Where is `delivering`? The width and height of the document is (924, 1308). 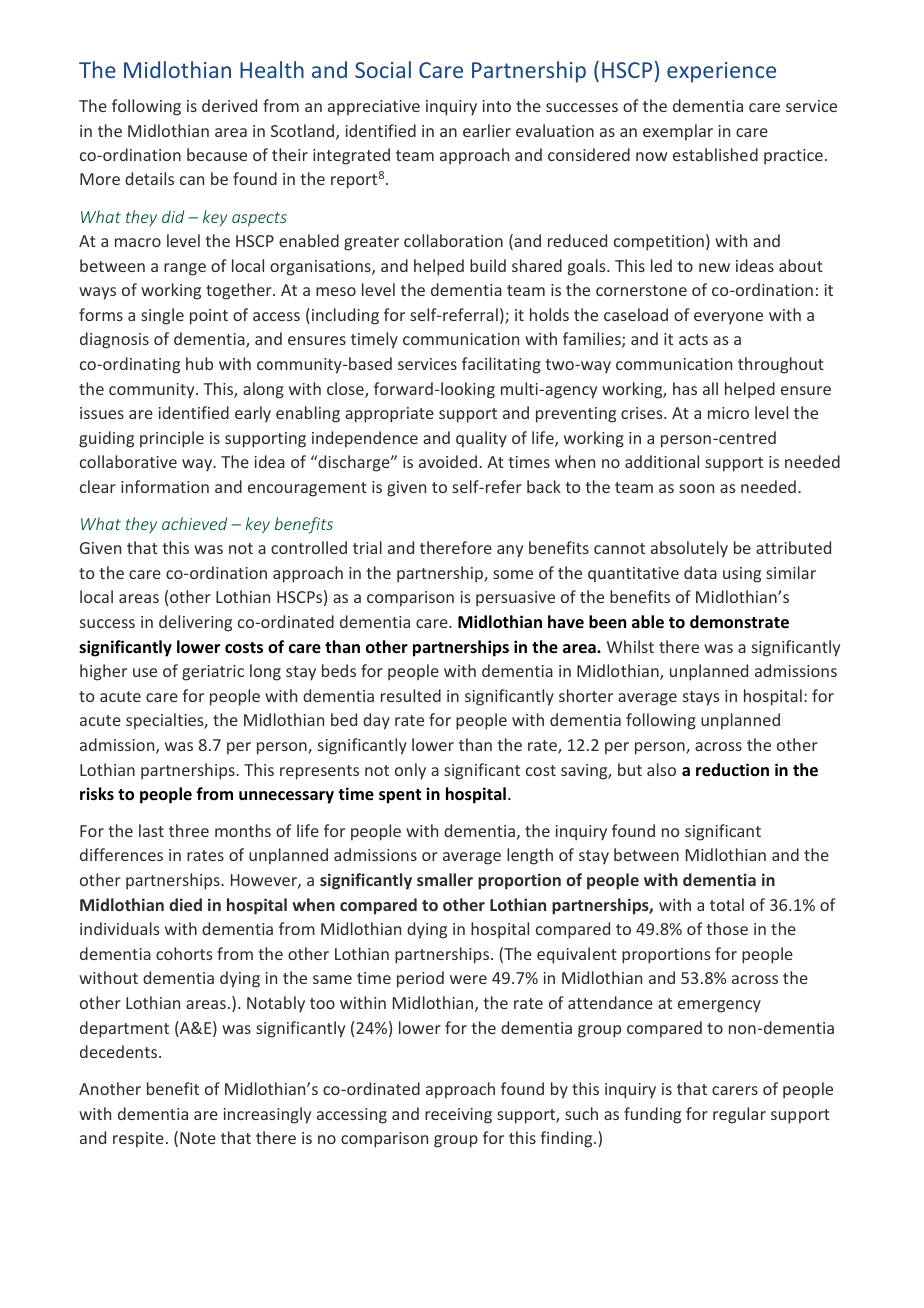
delivering is located at coordinates (195, 623).
